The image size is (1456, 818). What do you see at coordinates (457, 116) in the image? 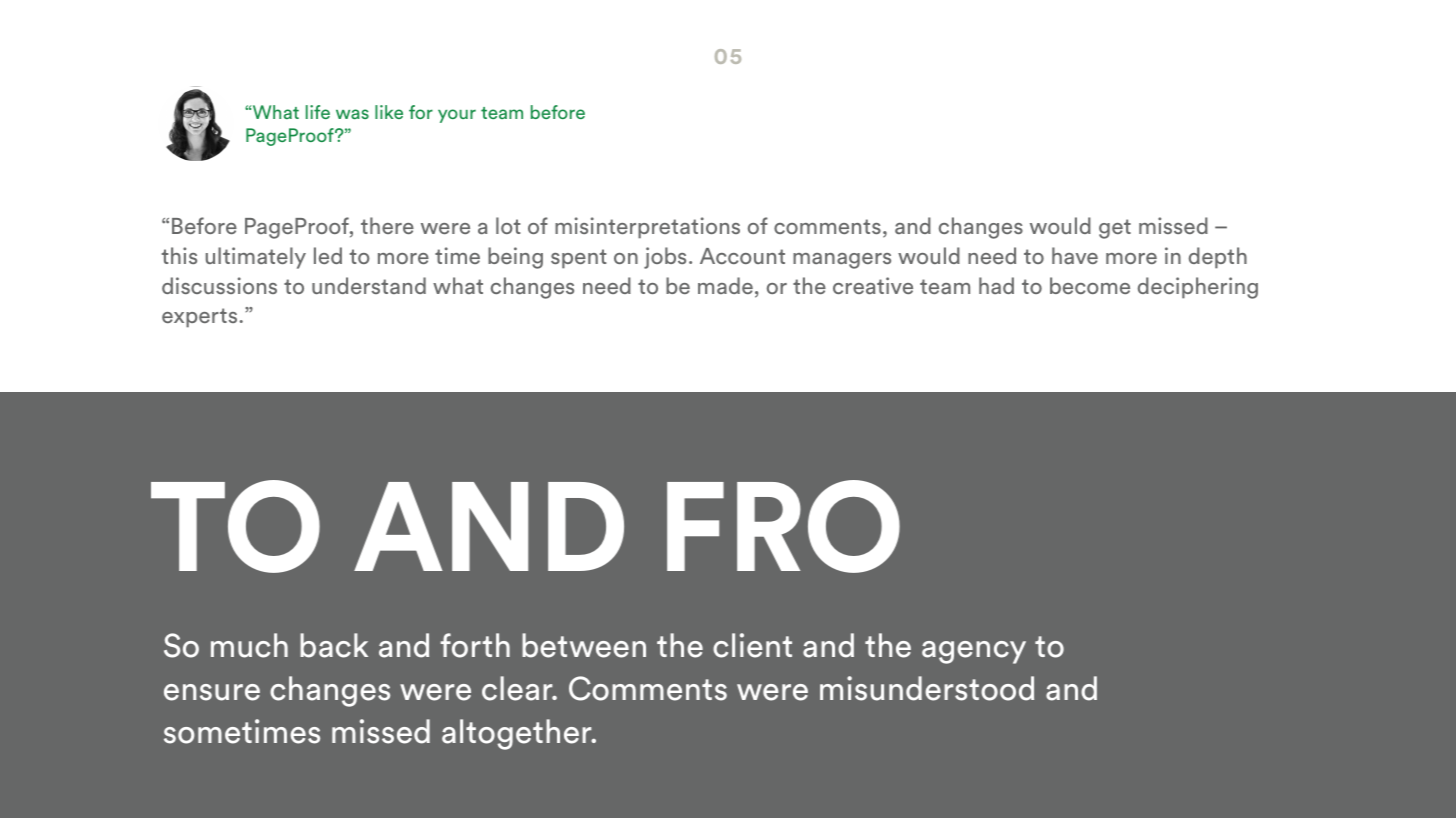
I see `your` at bounding box center [457, 116].
